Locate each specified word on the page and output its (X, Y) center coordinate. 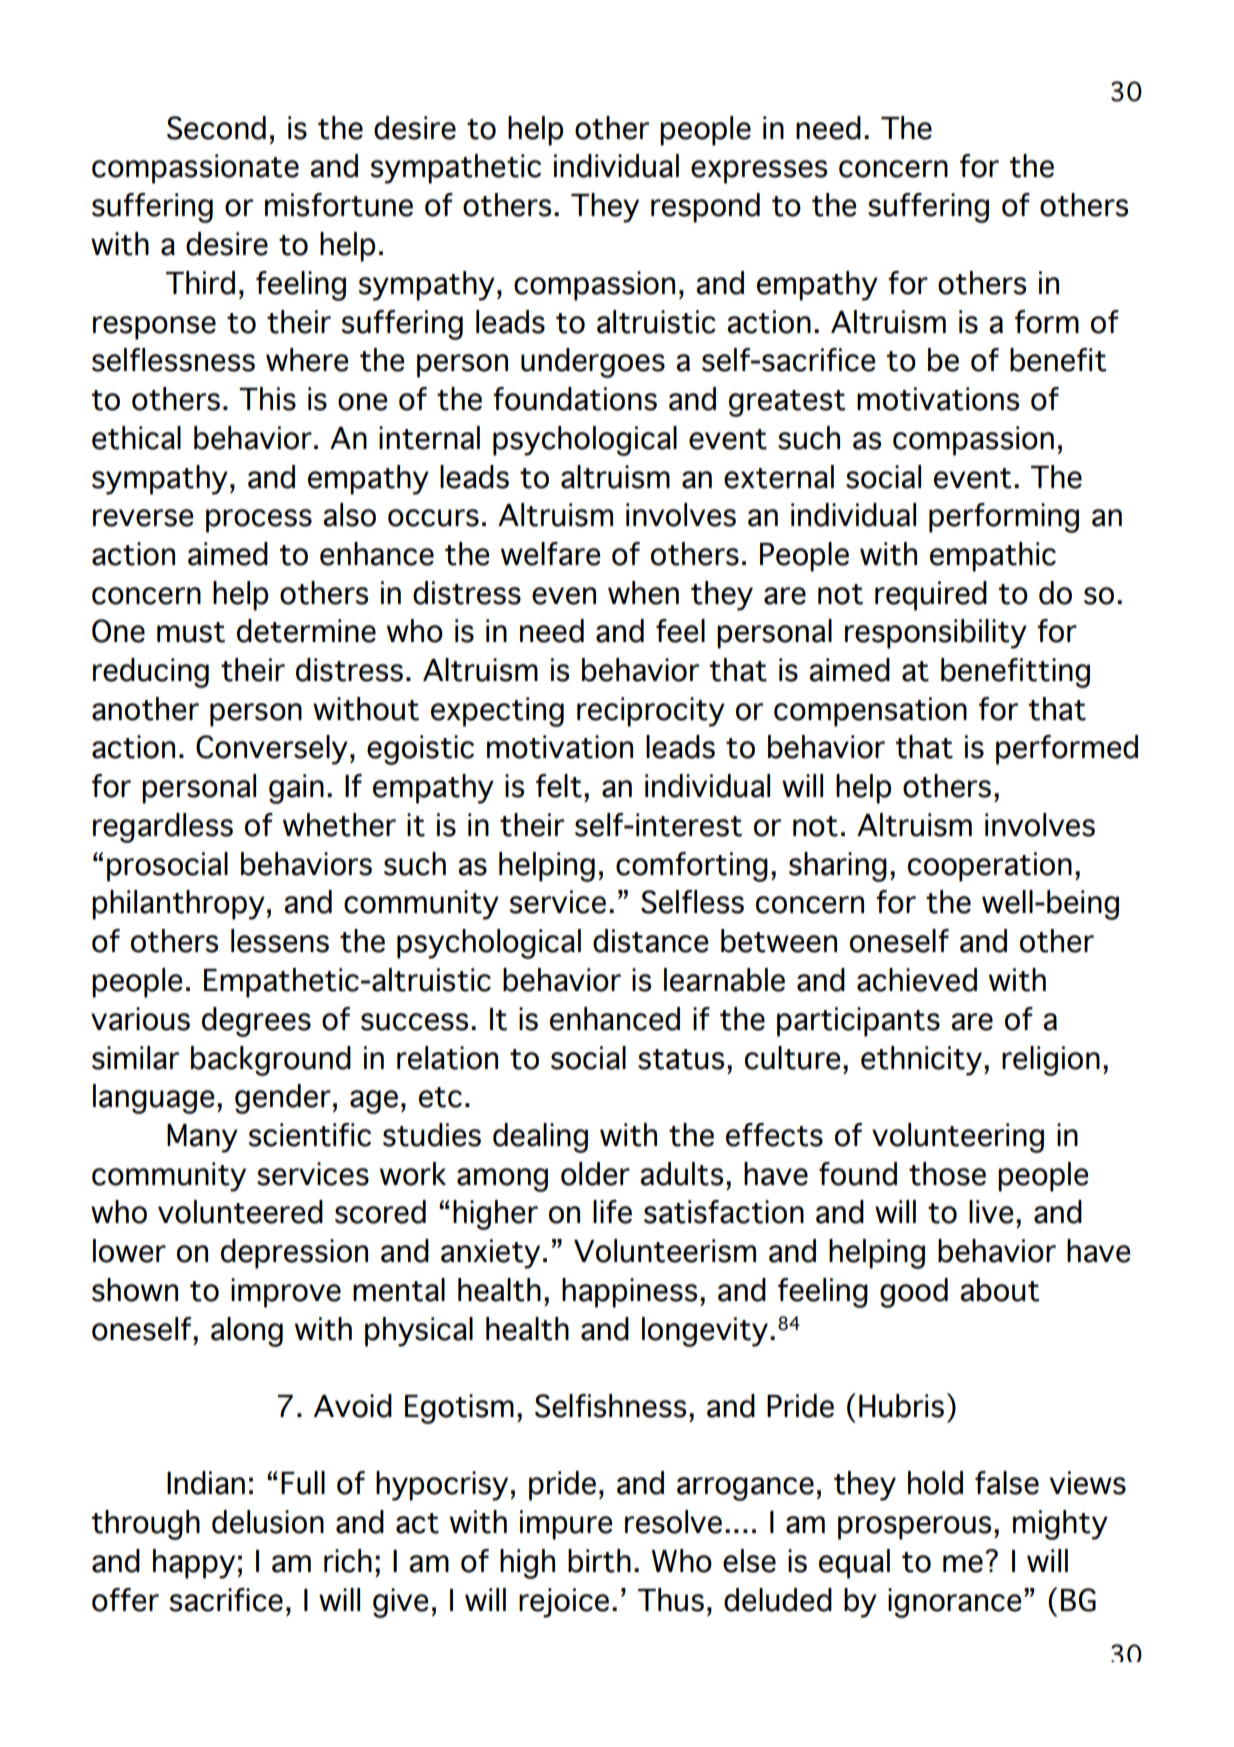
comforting (692, 867)
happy (194, 1564)
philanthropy (178, 905)
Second (216, 128)
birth (599, 1561)
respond (705, 208)
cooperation (990, 867)
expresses (759, 172)
